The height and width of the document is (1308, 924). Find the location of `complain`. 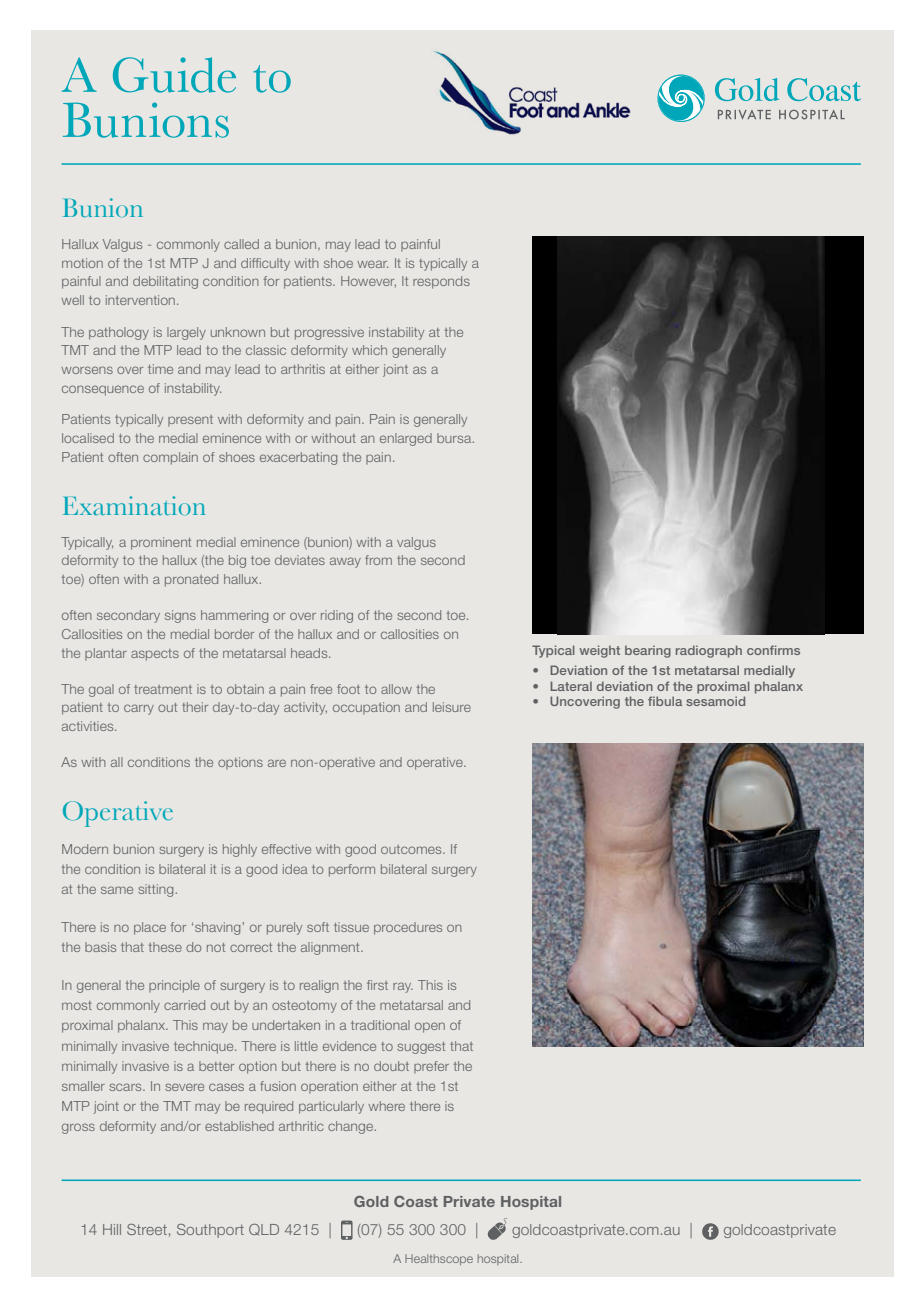

complain is located at coordinates (170, 458).
